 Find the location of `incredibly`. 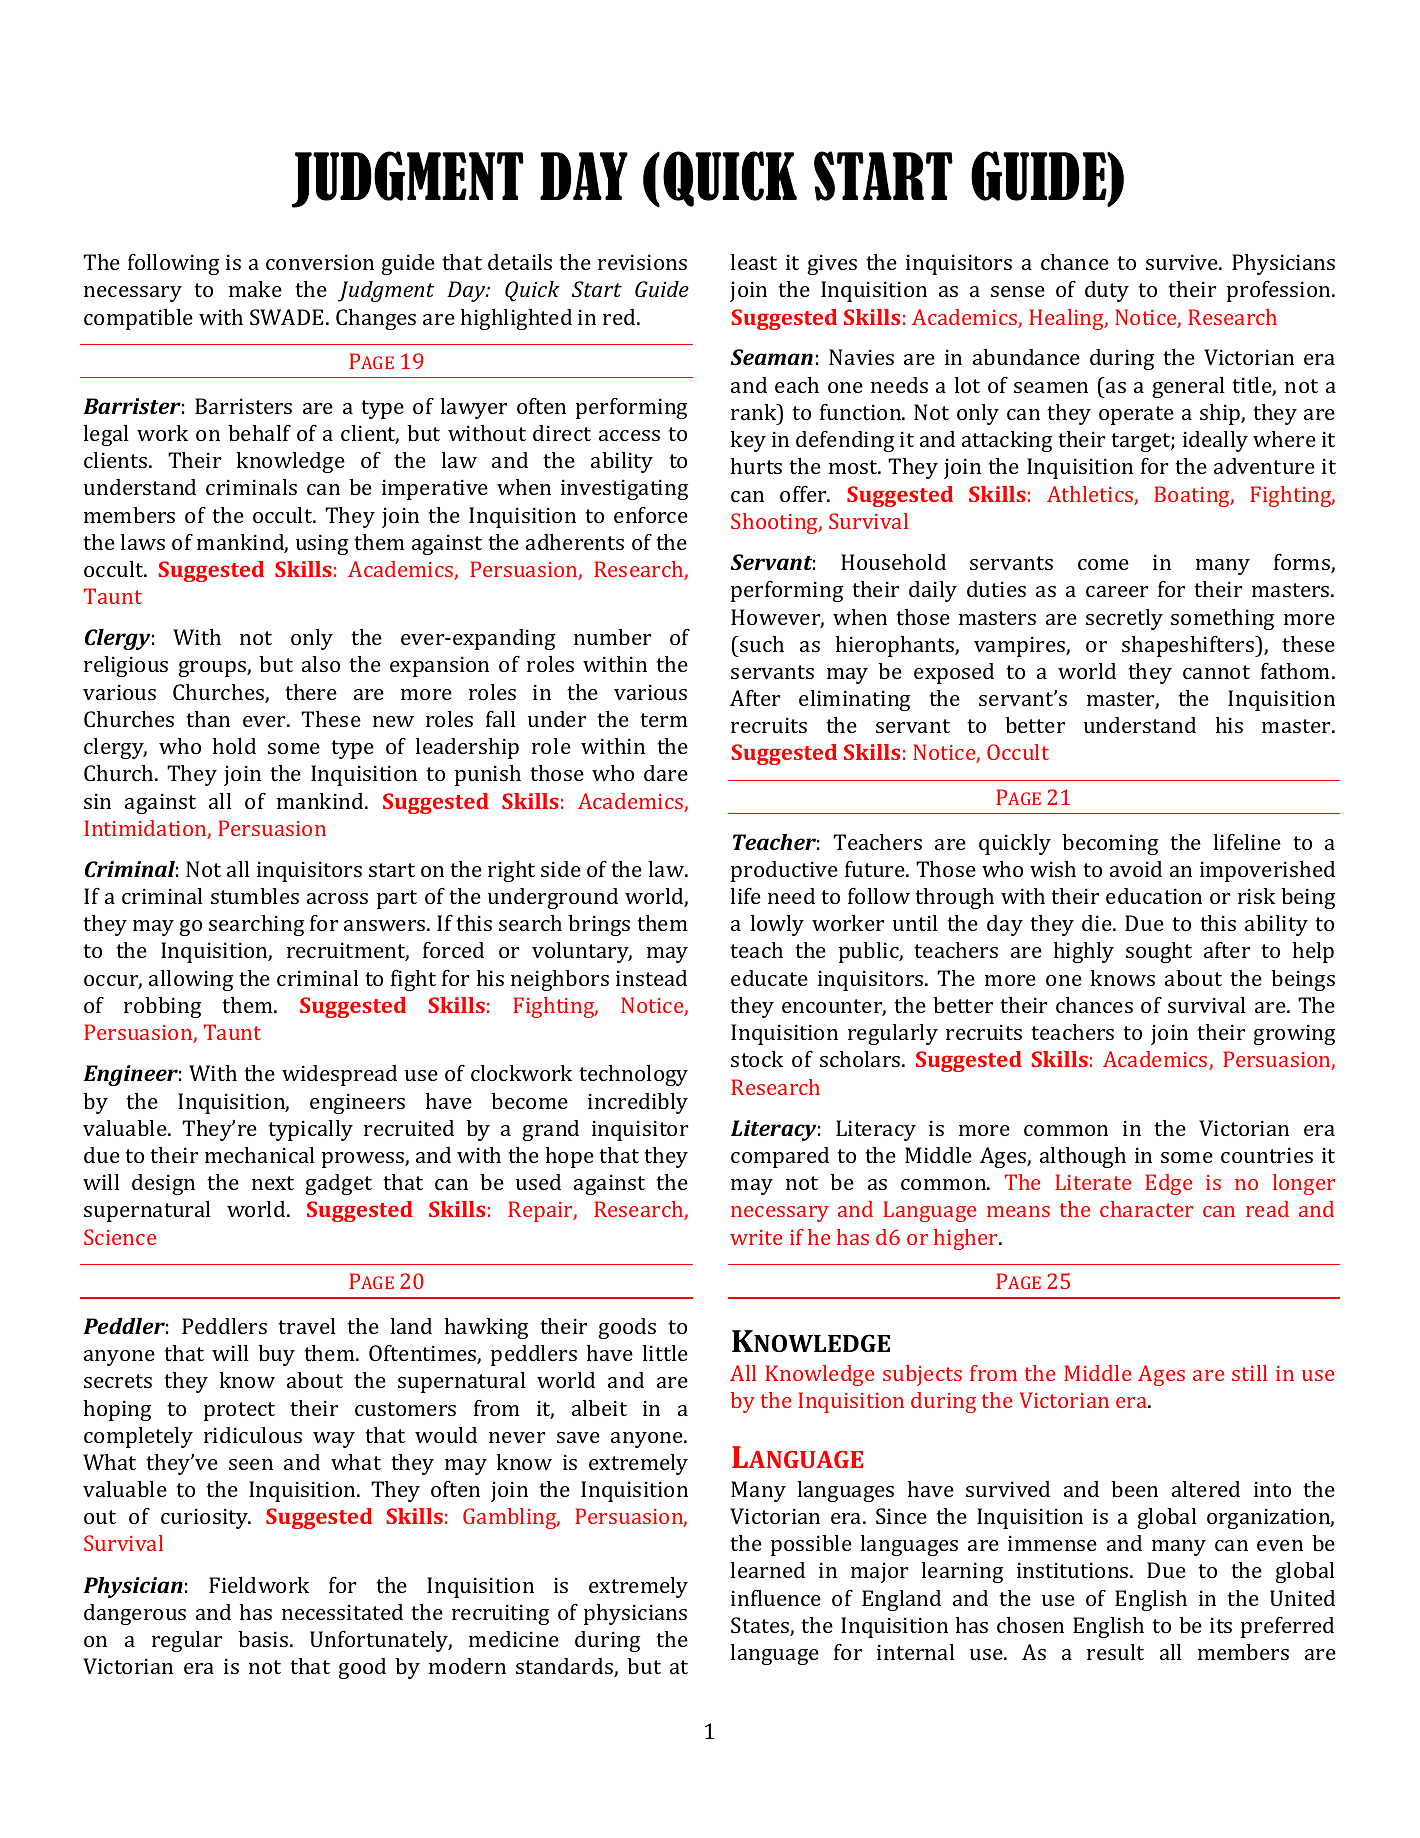

incredibly is located at coordinates (638, 1103).
